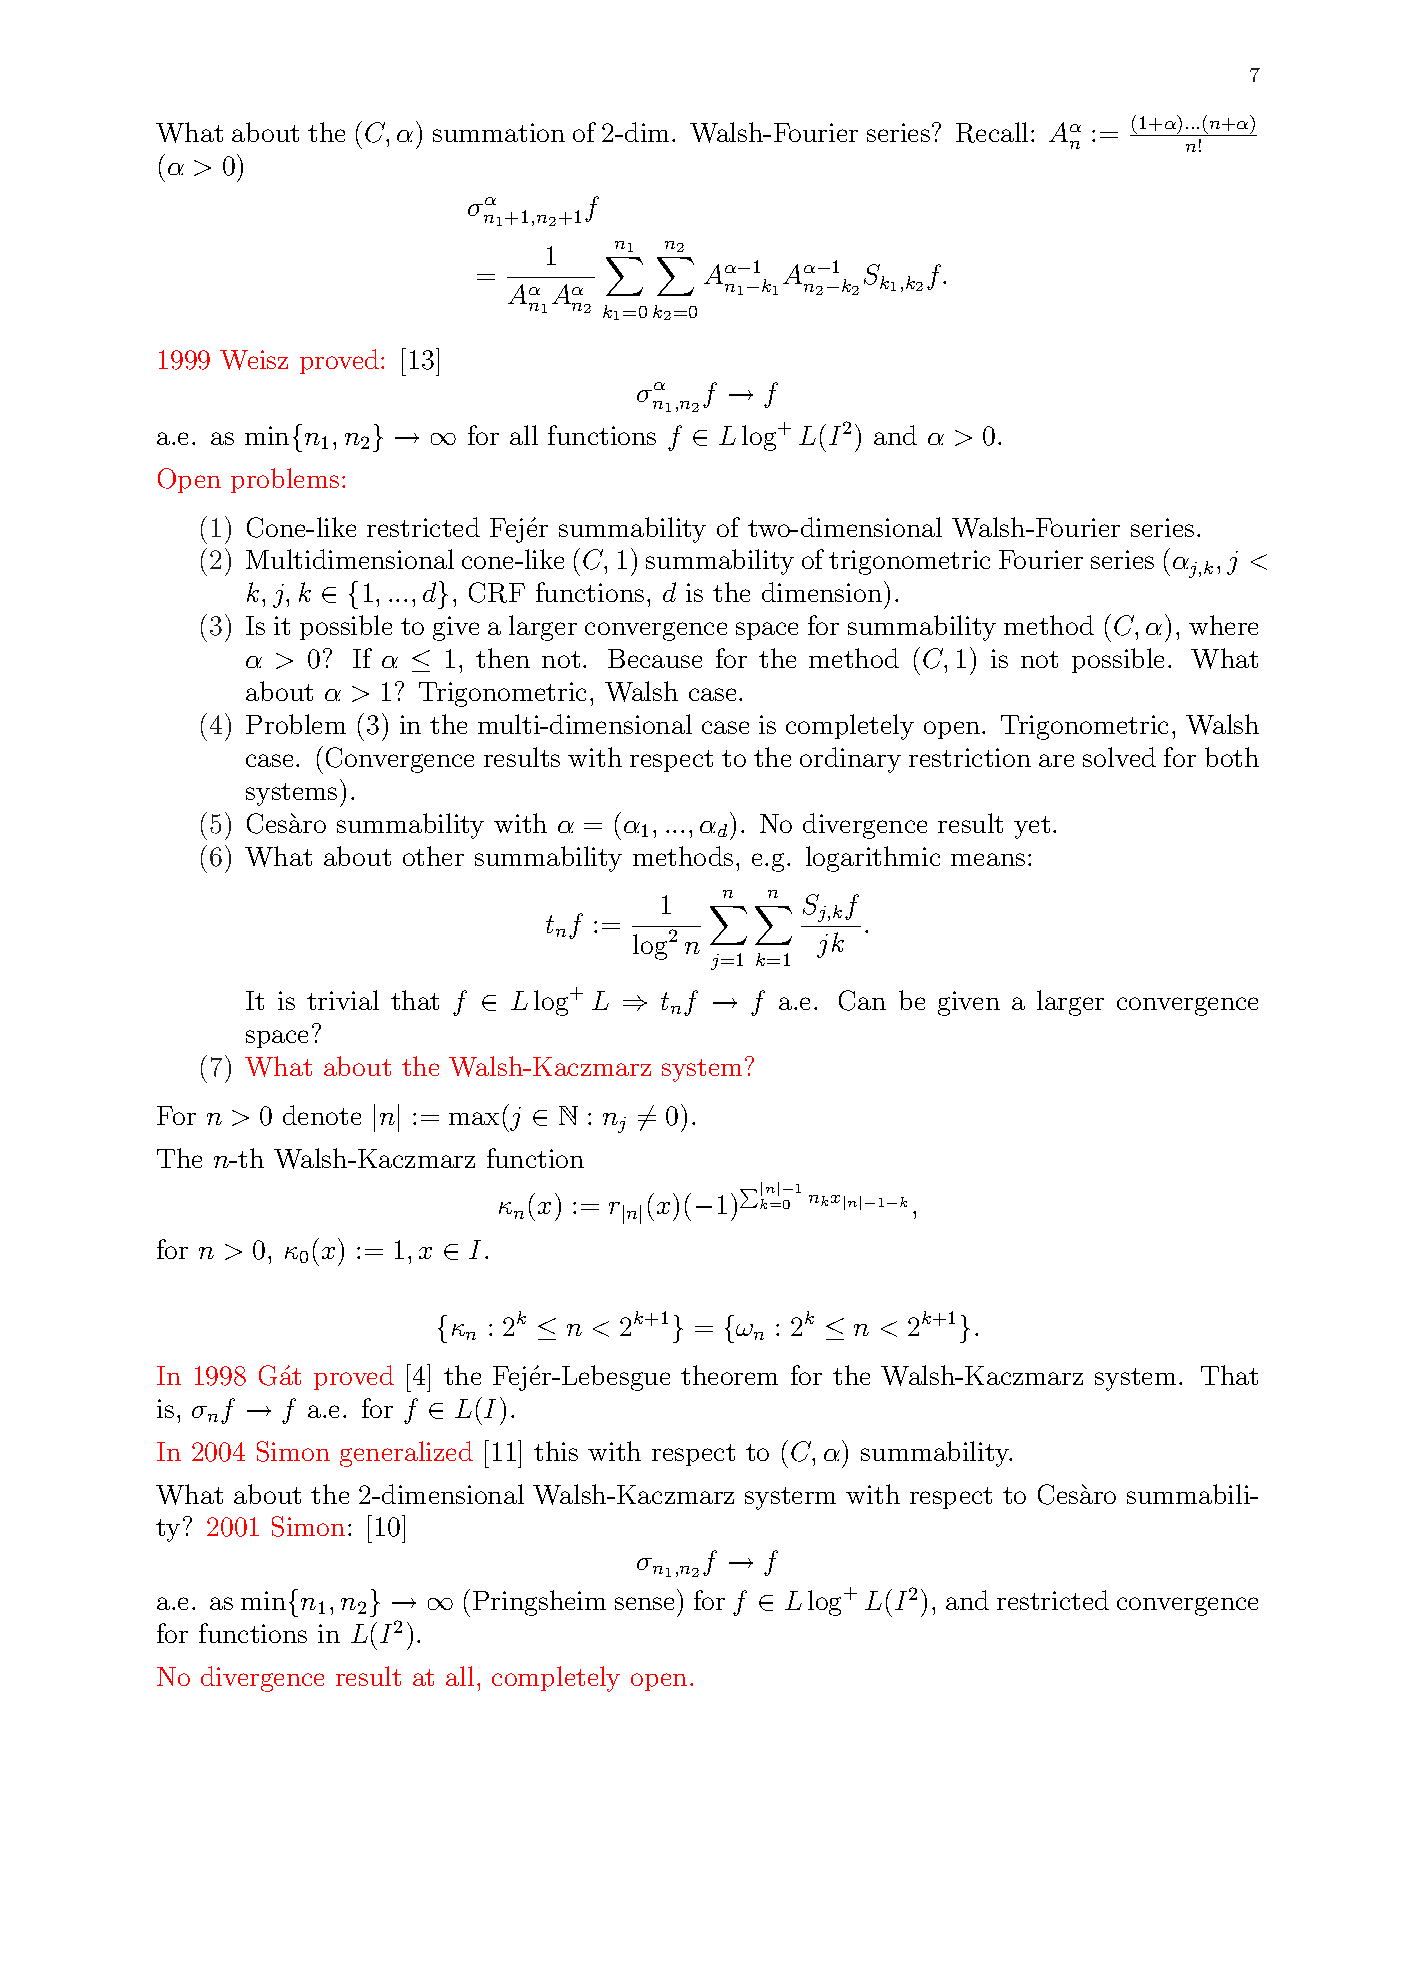 Image resolution: width=1404 pixels, height=1986 pixels. Describe the element at coordinates (1032, 827) in the screenshot. I see `yet` at that location.
